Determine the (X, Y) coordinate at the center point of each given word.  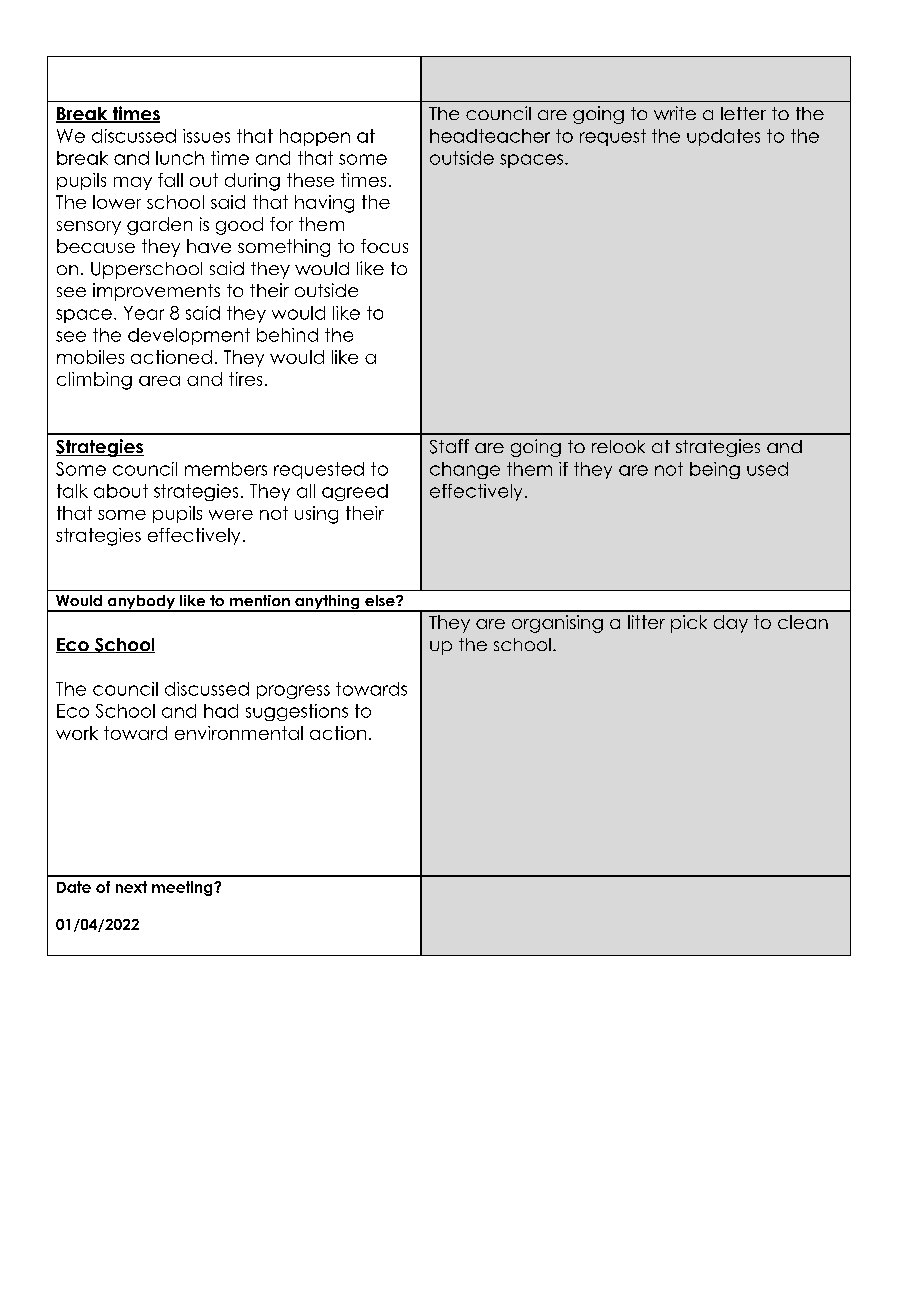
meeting (183, 888)
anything (327, 603)
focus (384, 246)
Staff (449, 446)
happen (315, 137)
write (675, 113)
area (159, 381)
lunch (180, 158)
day (731, 624)
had (221, 711)
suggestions (297, 712)
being (715, 470)
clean (803, 622)
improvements (156, 292)
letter (743, 113)
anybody (141, 603)
